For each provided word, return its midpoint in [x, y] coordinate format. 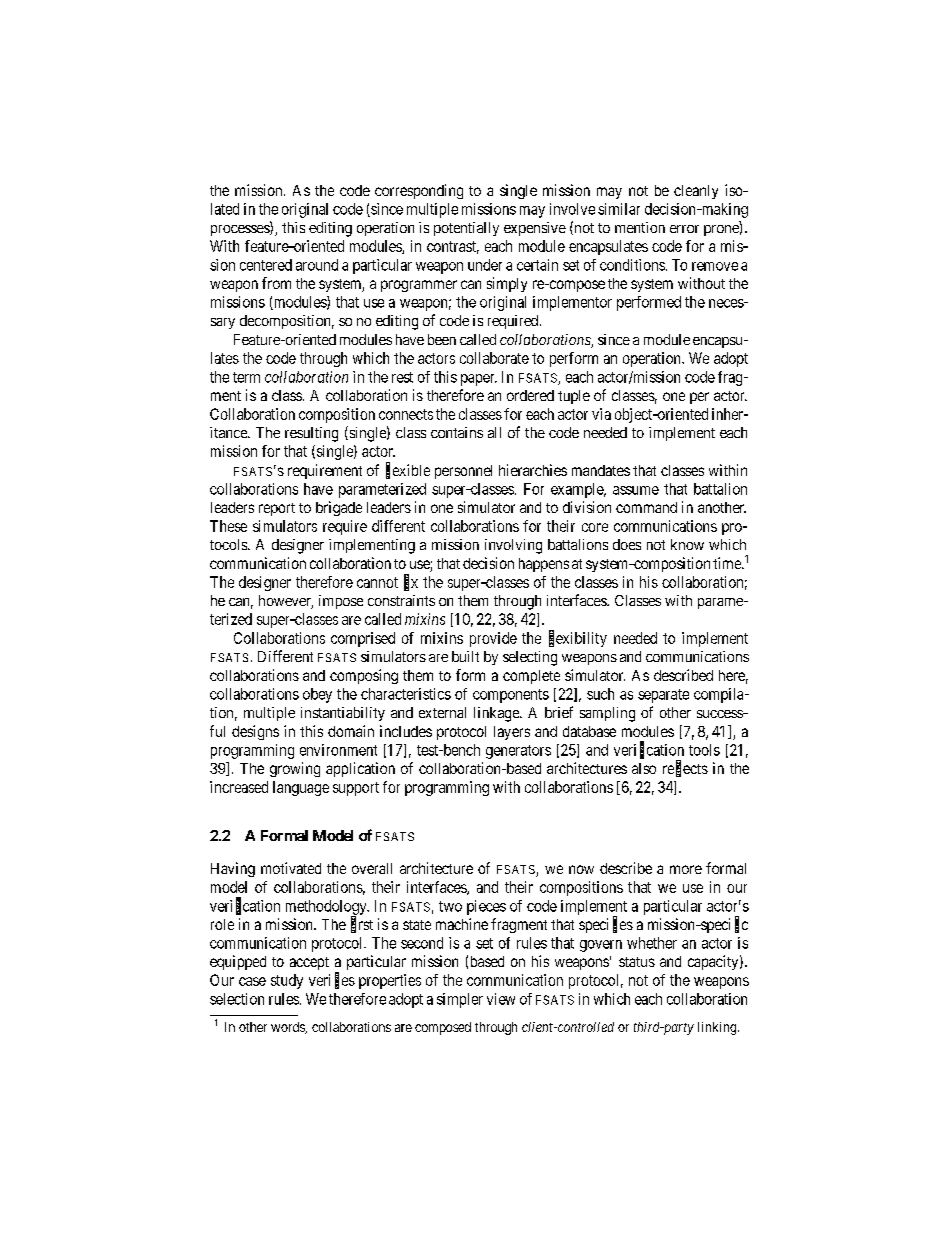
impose [341, 602]
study [287, 981]
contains [457, 432]
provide [493, 639]
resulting [311, 434]
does [627, 544]
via [601, 414]
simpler [460, 1000]
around [317, 265]
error [684, 229]
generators [518, 752]
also [644, 768]
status [637, 962]
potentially [466, 229]
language [301, 788]
